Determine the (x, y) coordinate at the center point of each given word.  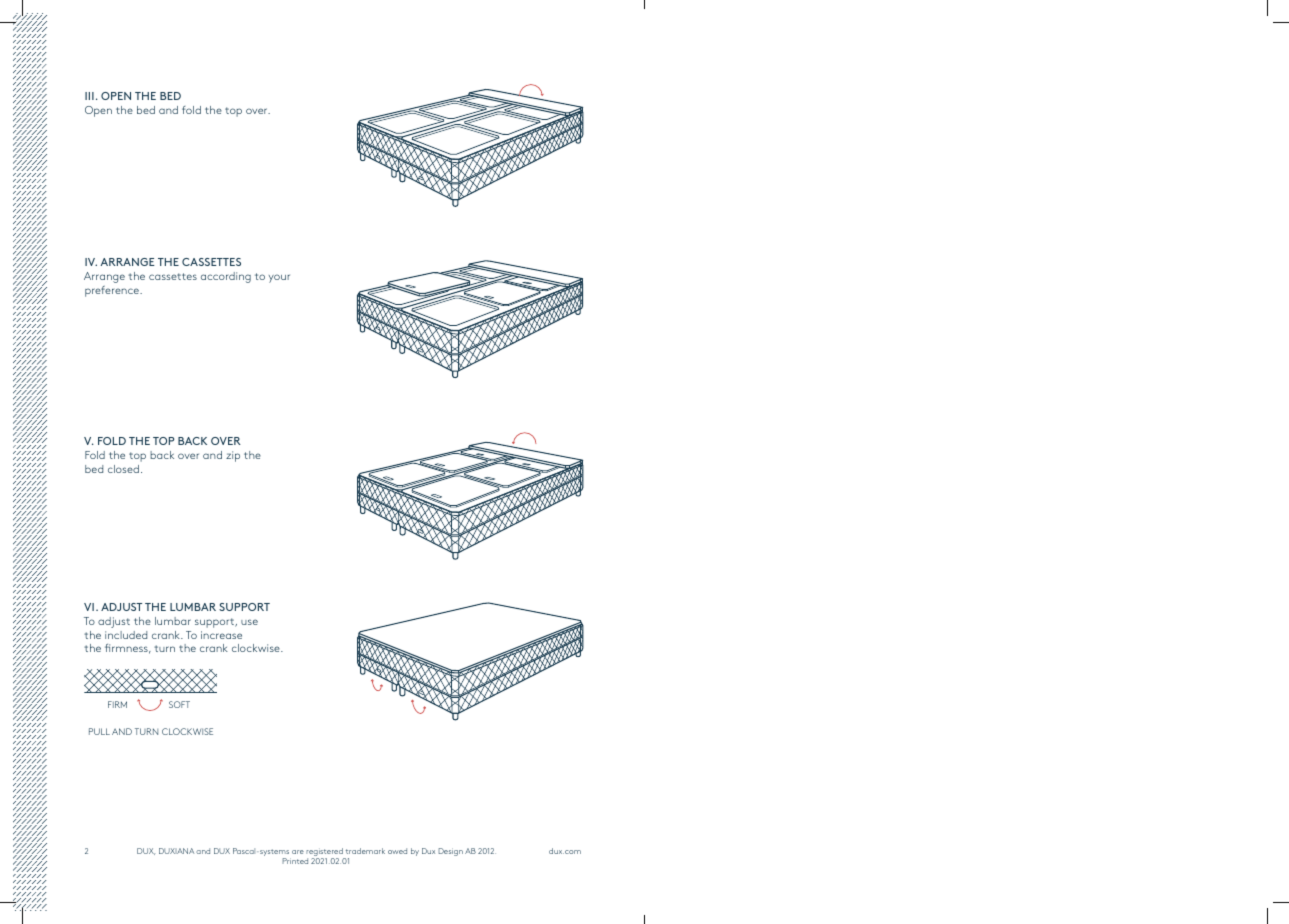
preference (113, 291)
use (249, 622)
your (279, 278)
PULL (99, 731)
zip (233, 456)
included (126, 635)
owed (397, 851)
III (89, 96)
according (226, 277)
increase (221, 635)
